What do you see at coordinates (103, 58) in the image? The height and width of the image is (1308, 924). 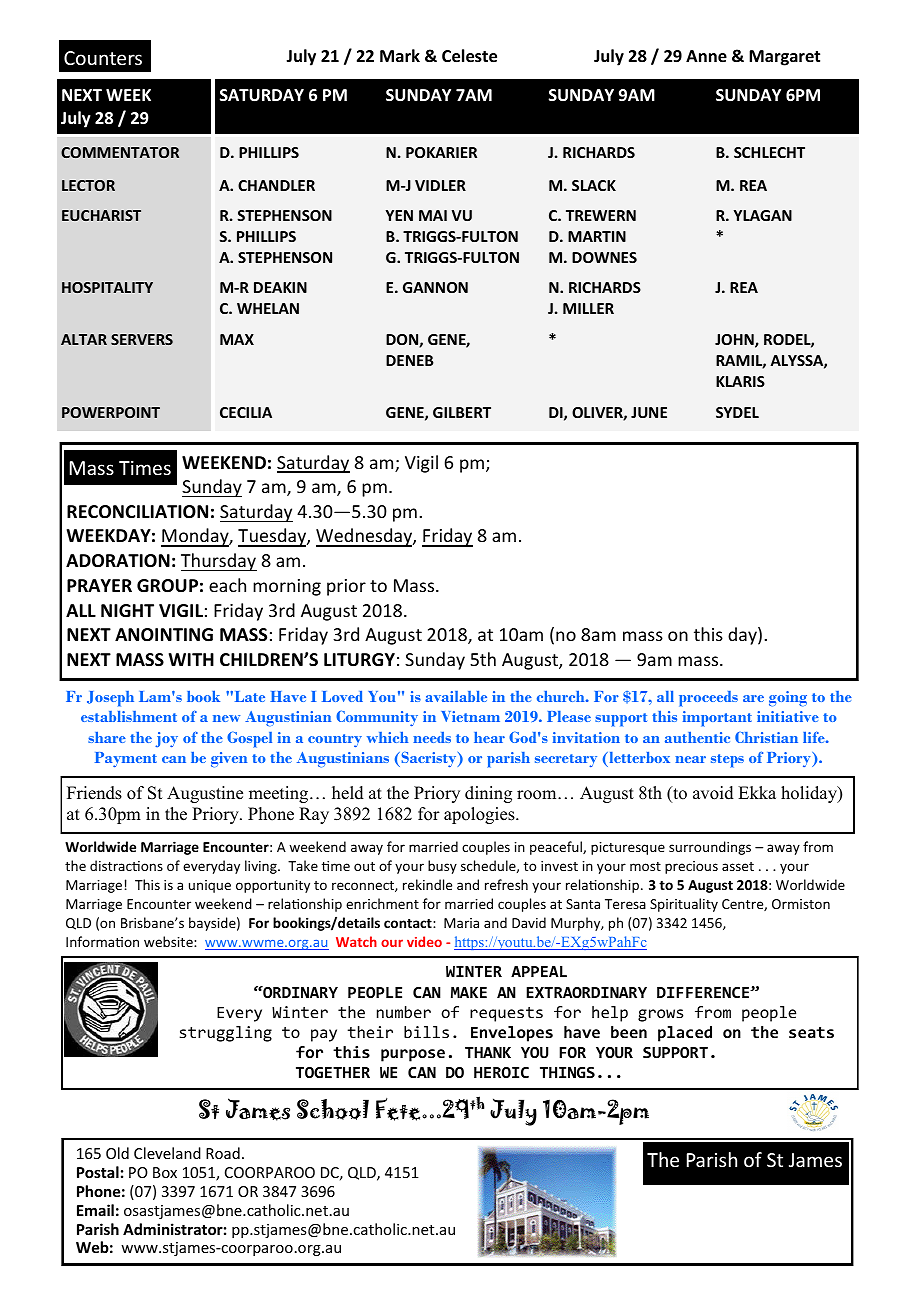 I see `Counters` at bounding box center [103, 58].
